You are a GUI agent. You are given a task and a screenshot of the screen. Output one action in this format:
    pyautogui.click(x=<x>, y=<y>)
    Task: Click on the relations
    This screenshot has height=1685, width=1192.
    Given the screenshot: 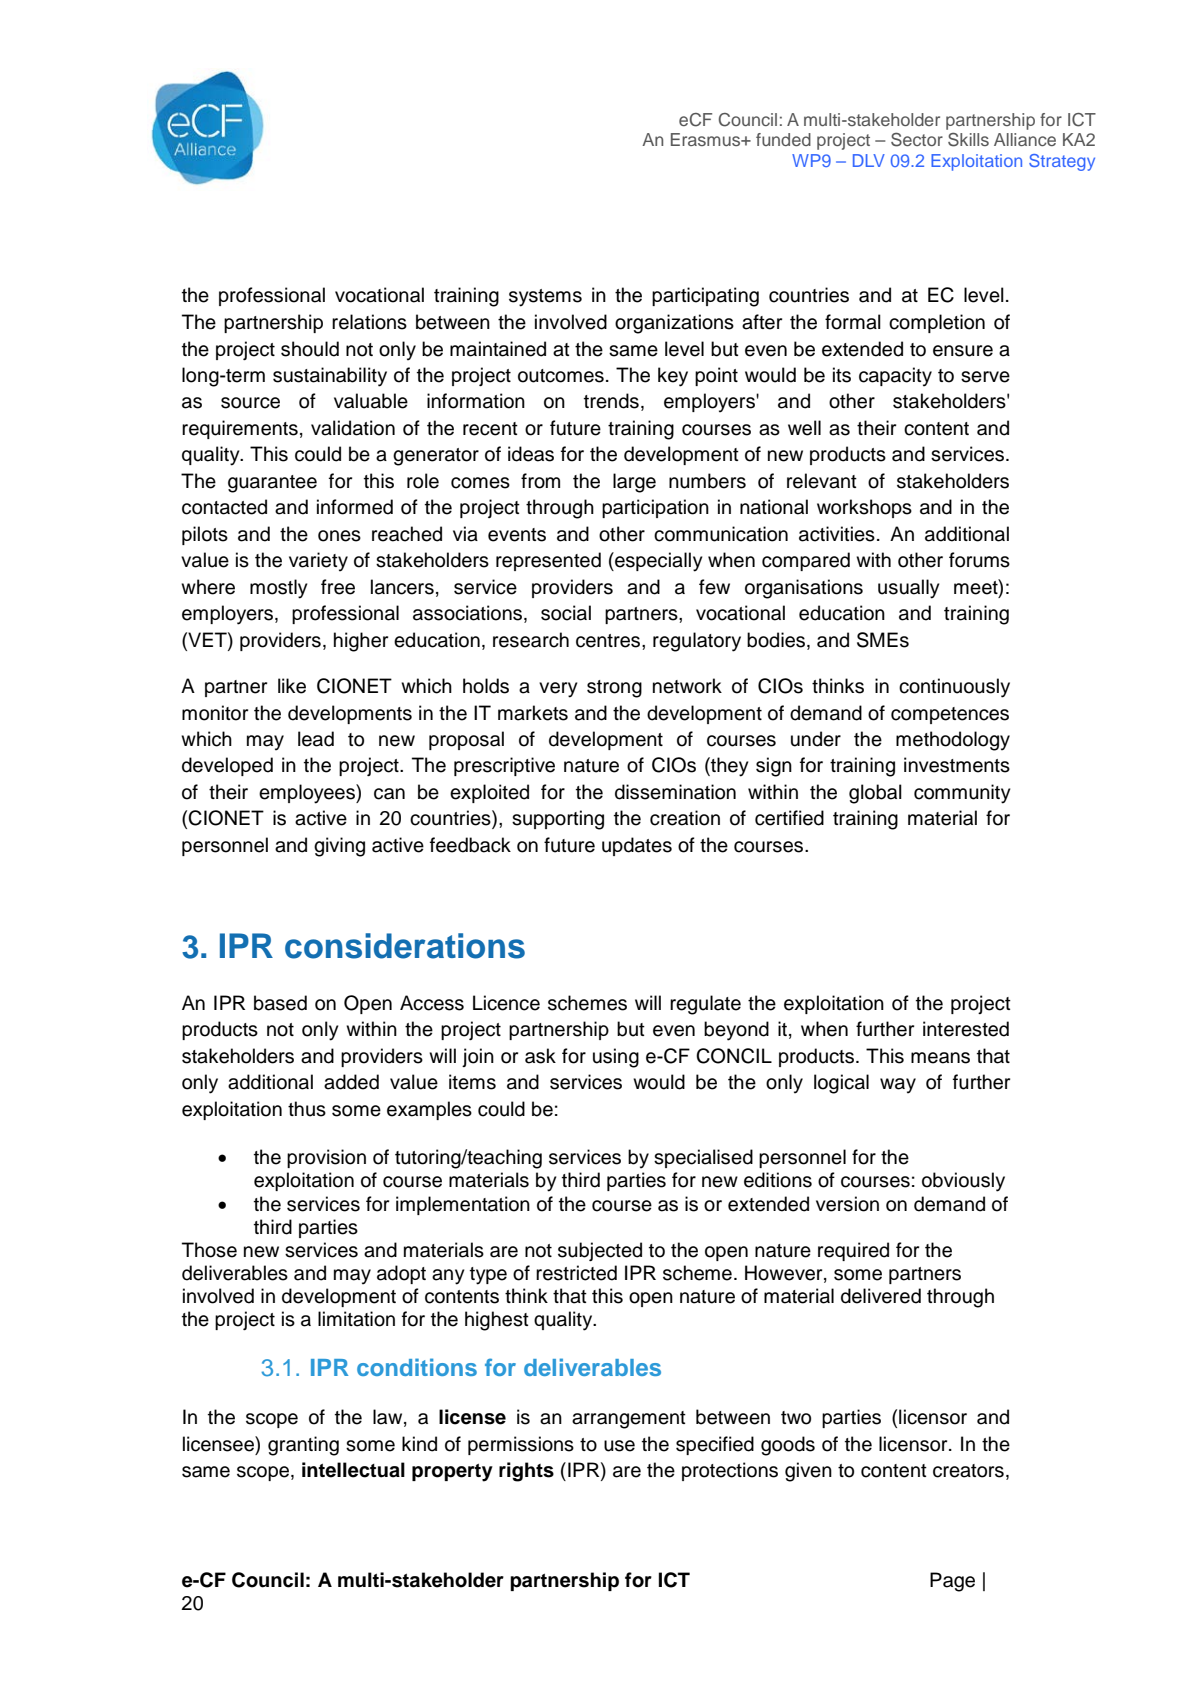 What is the action you would take?
    pyautogui.click(x=369, y=322)
